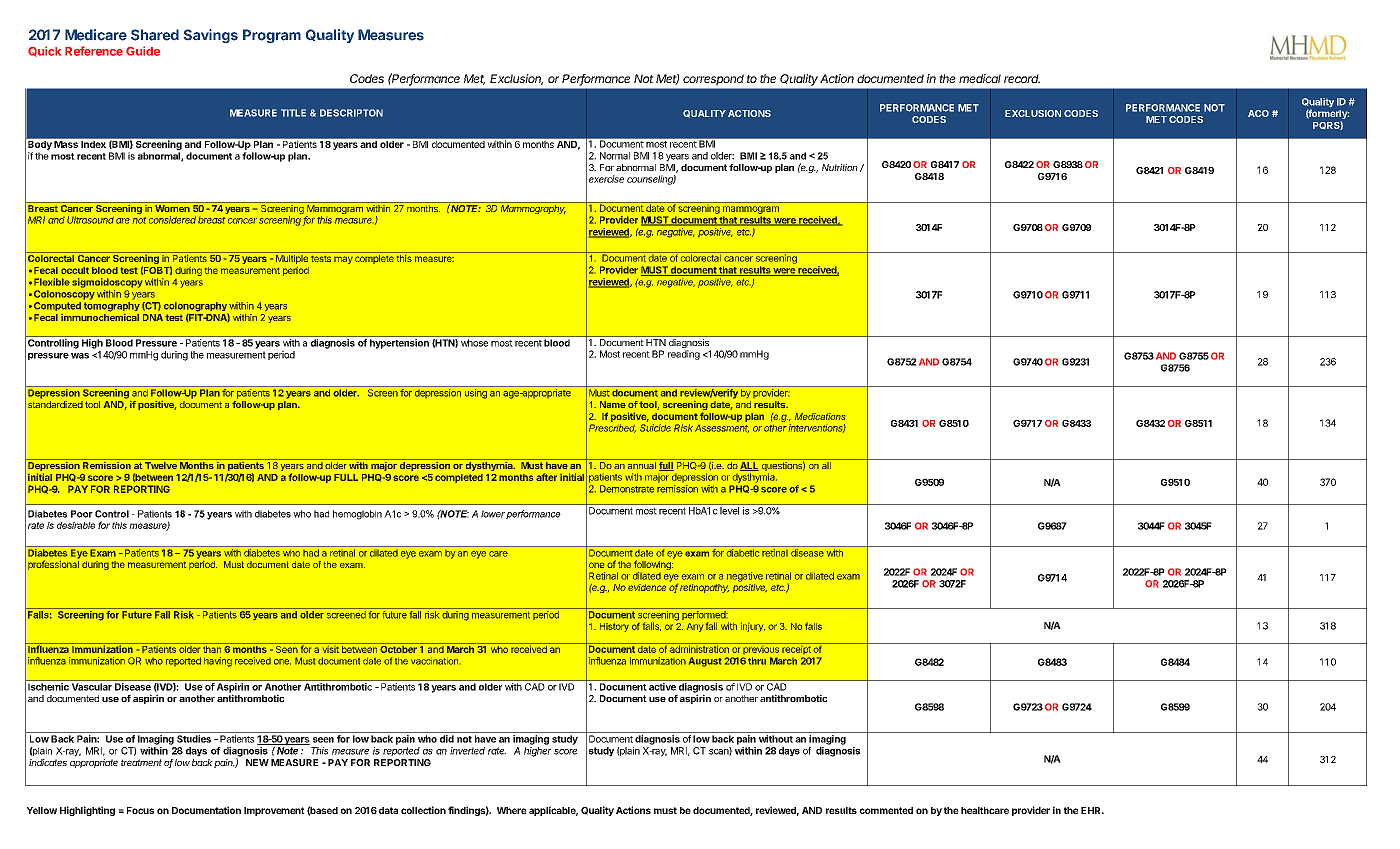 The image size is (1400, 849). Describe the element at coordinates (143, 51) in the document. I see `Guide` at that location.
